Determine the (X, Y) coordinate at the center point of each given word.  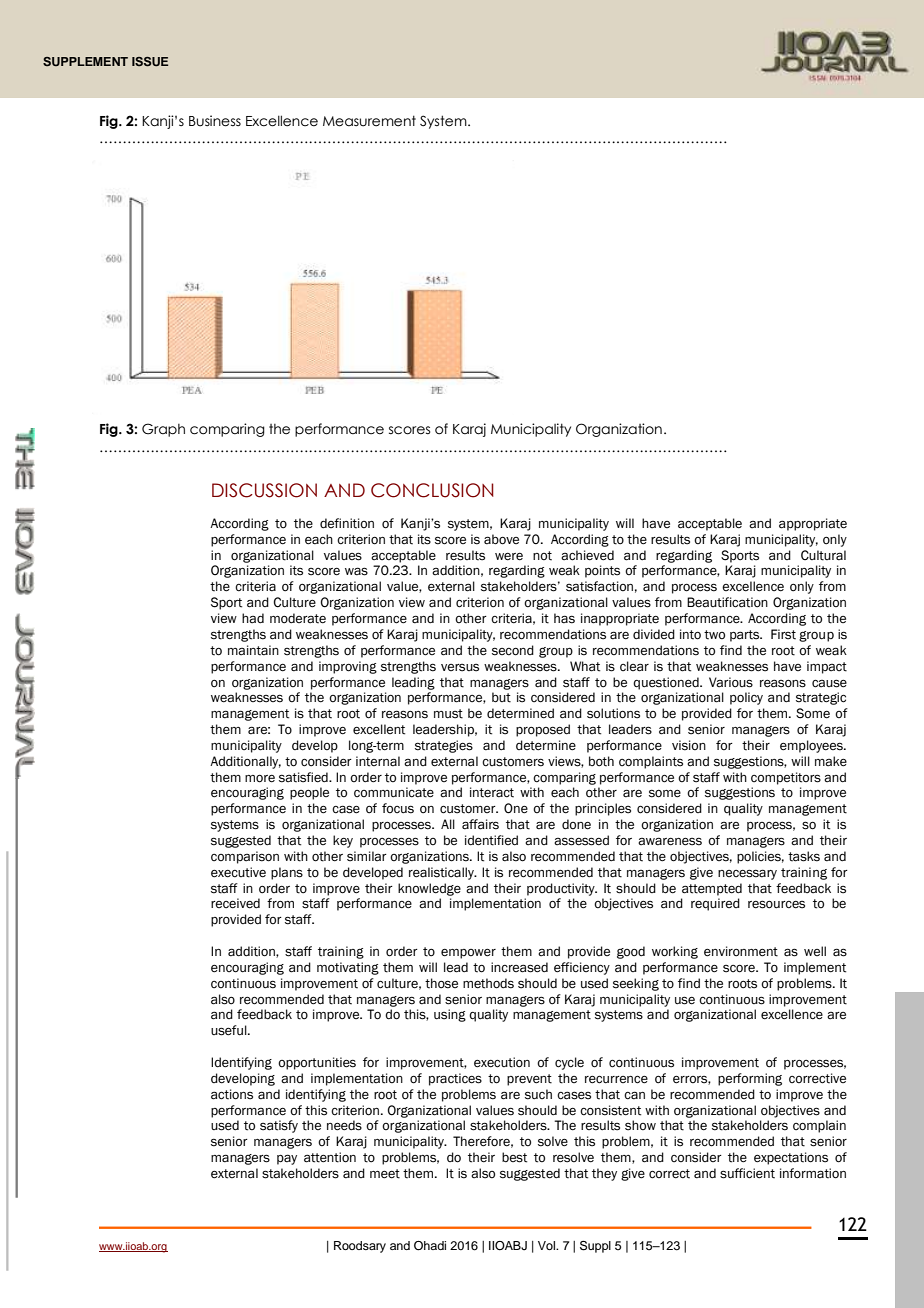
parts (746, 636)
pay (287, 1159)
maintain (253, 650)
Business (215, 121)
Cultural (823, 555)
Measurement (369, 121)
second (513, 650)
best (514, 1157)
